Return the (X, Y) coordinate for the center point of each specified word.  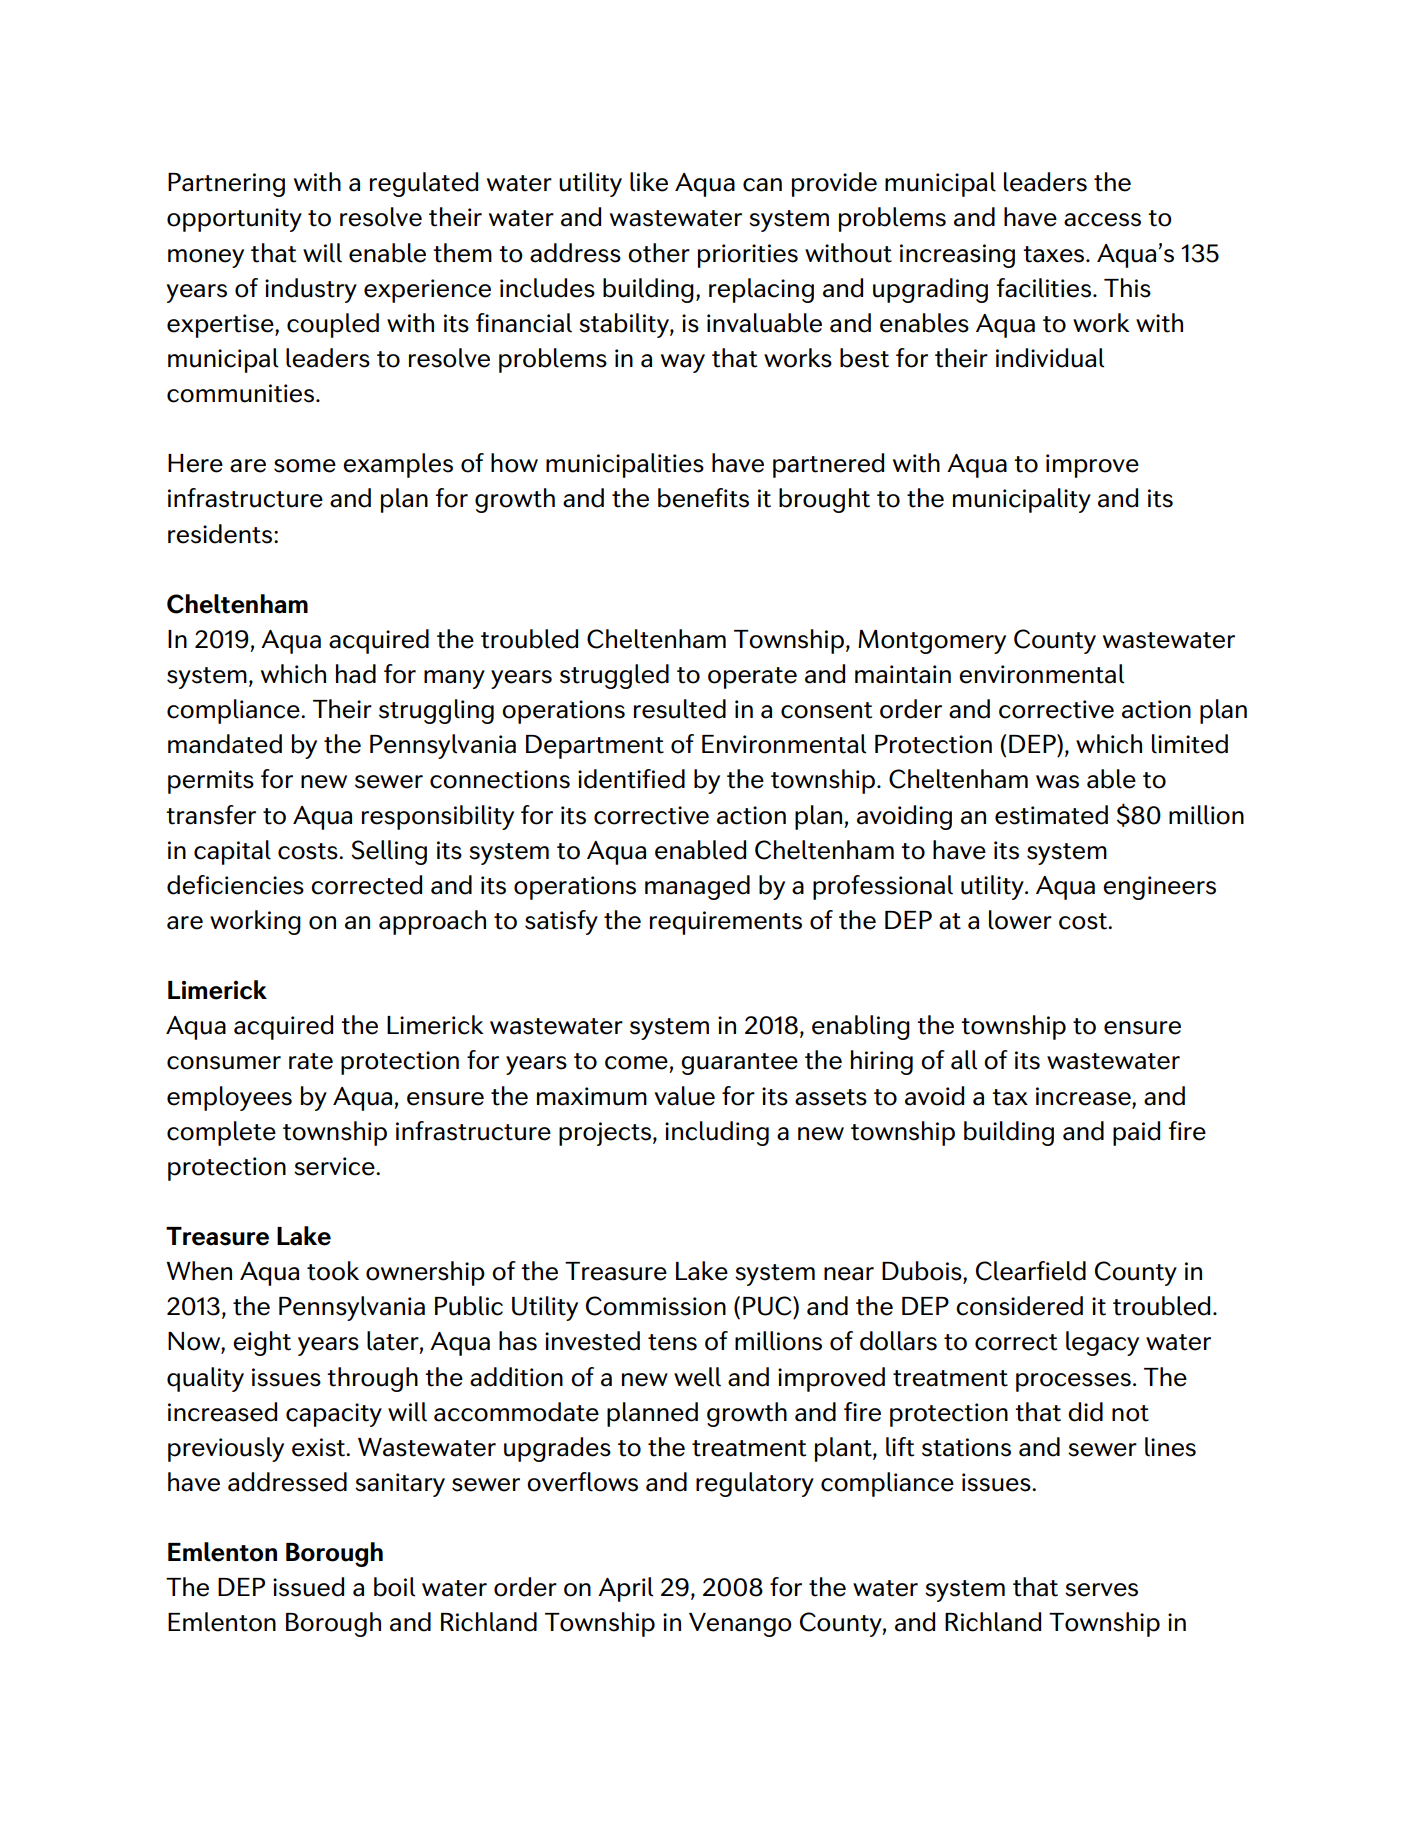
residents (221, 534)
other (659, 253)
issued (308, 1587)
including (717, 1133)
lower (1020, 920)
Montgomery (932, 642)
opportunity (234, 220)
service (335, 1166)
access (1102, 220)
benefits (703, 498)
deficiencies (235, 885)
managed (697, 887)
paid (1136, 1133)
